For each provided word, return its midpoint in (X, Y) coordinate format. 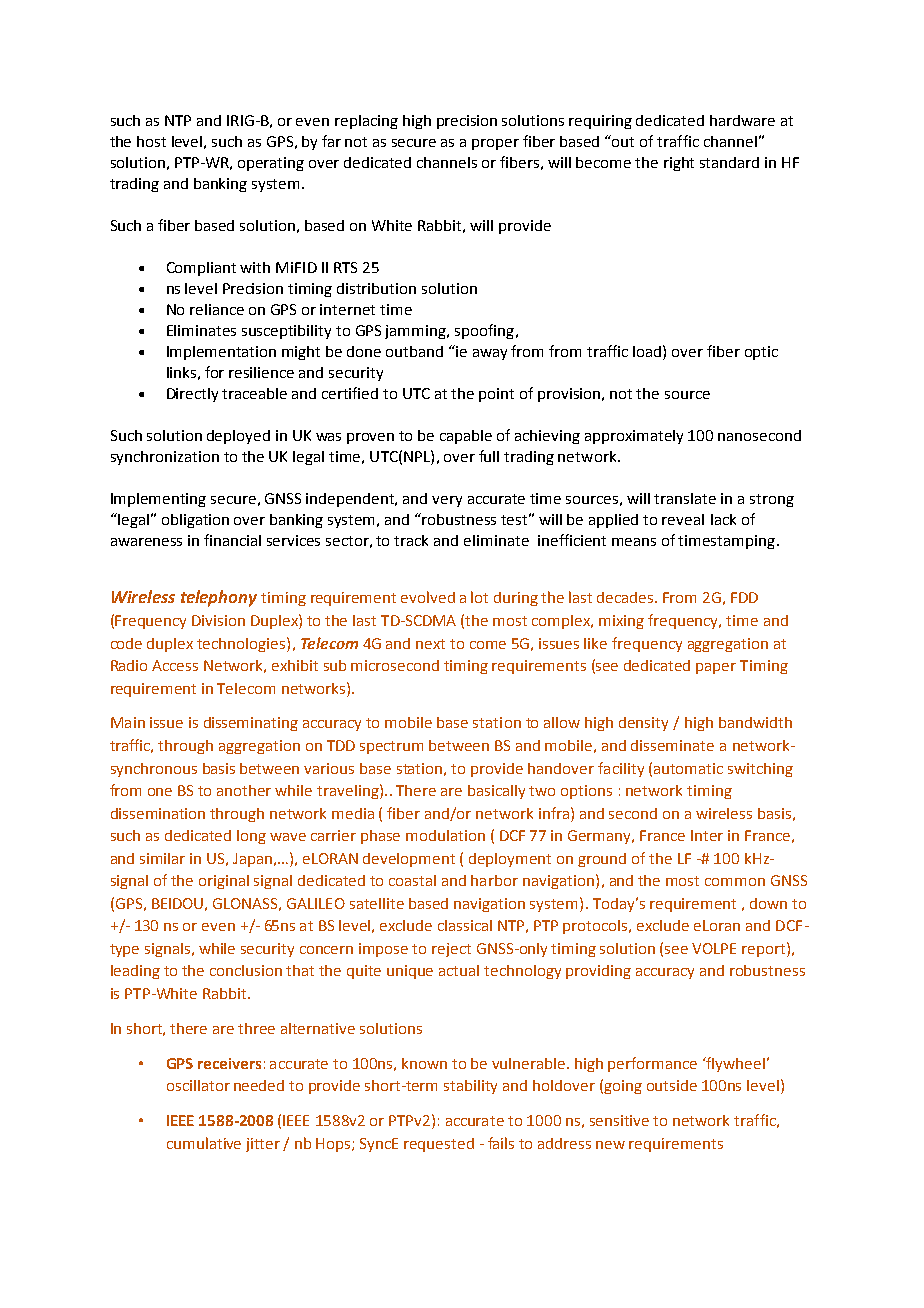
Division (218, 620)
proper (495, 144)
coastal (412, 880)
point (496, 395)
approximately (634, 437)
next (430, 644)
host (151, 141)
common (735, 882)
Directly (192, 395)
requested (439, 1145)
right (679, 164)
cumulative (204, 1143)
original (224, 882)
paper (716, 668)
